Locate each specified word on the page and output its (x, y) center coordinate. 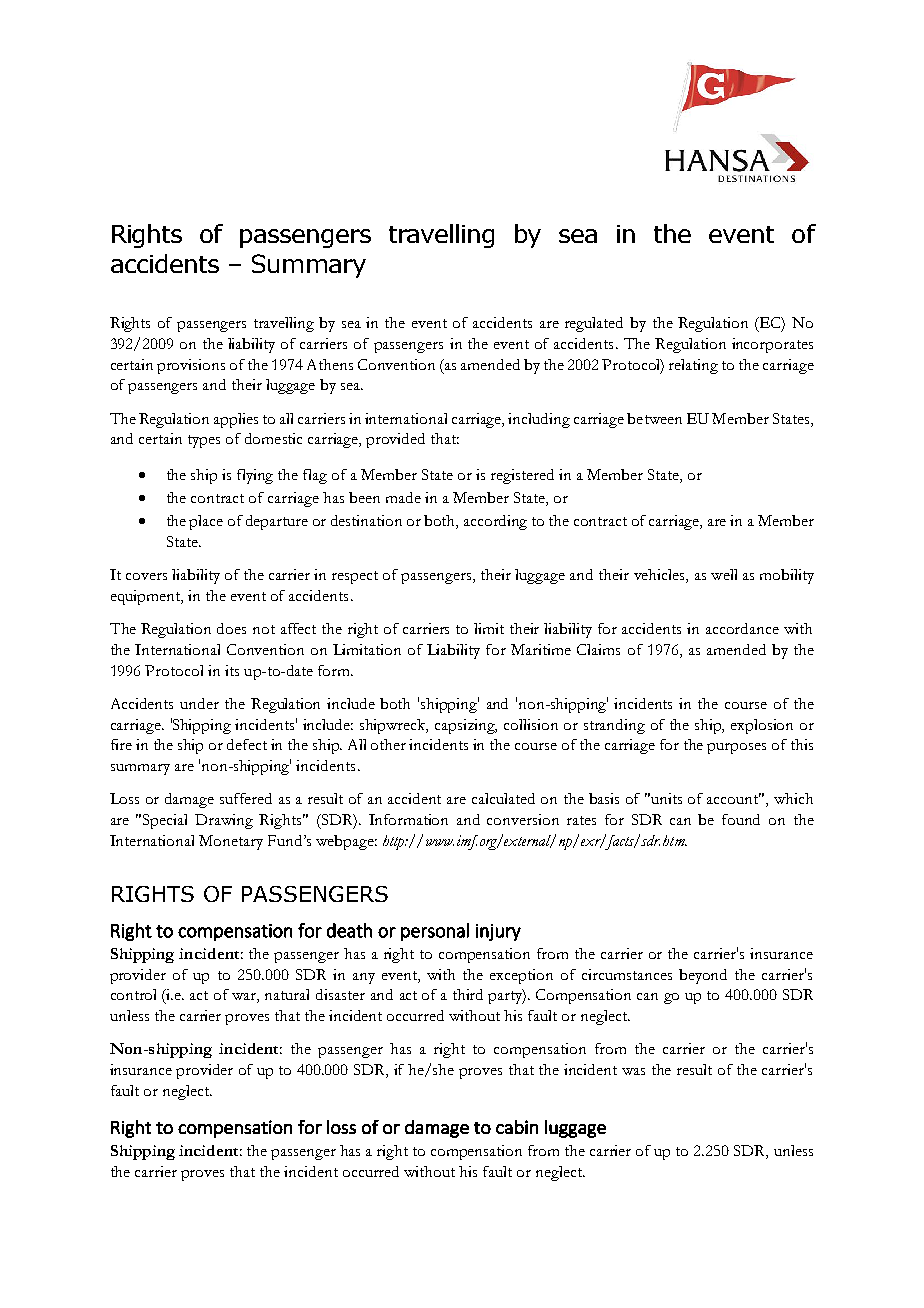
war (245, 998)
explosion (762, 726)
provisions (191, 366)
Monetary (231, 842)
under (199, 703)
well (724, 574)
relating (693, 366)
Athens (330, 364)
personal (435, 932)
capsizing (466, 726)
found (741, 819)
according (495, 522)
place (206, 522)
